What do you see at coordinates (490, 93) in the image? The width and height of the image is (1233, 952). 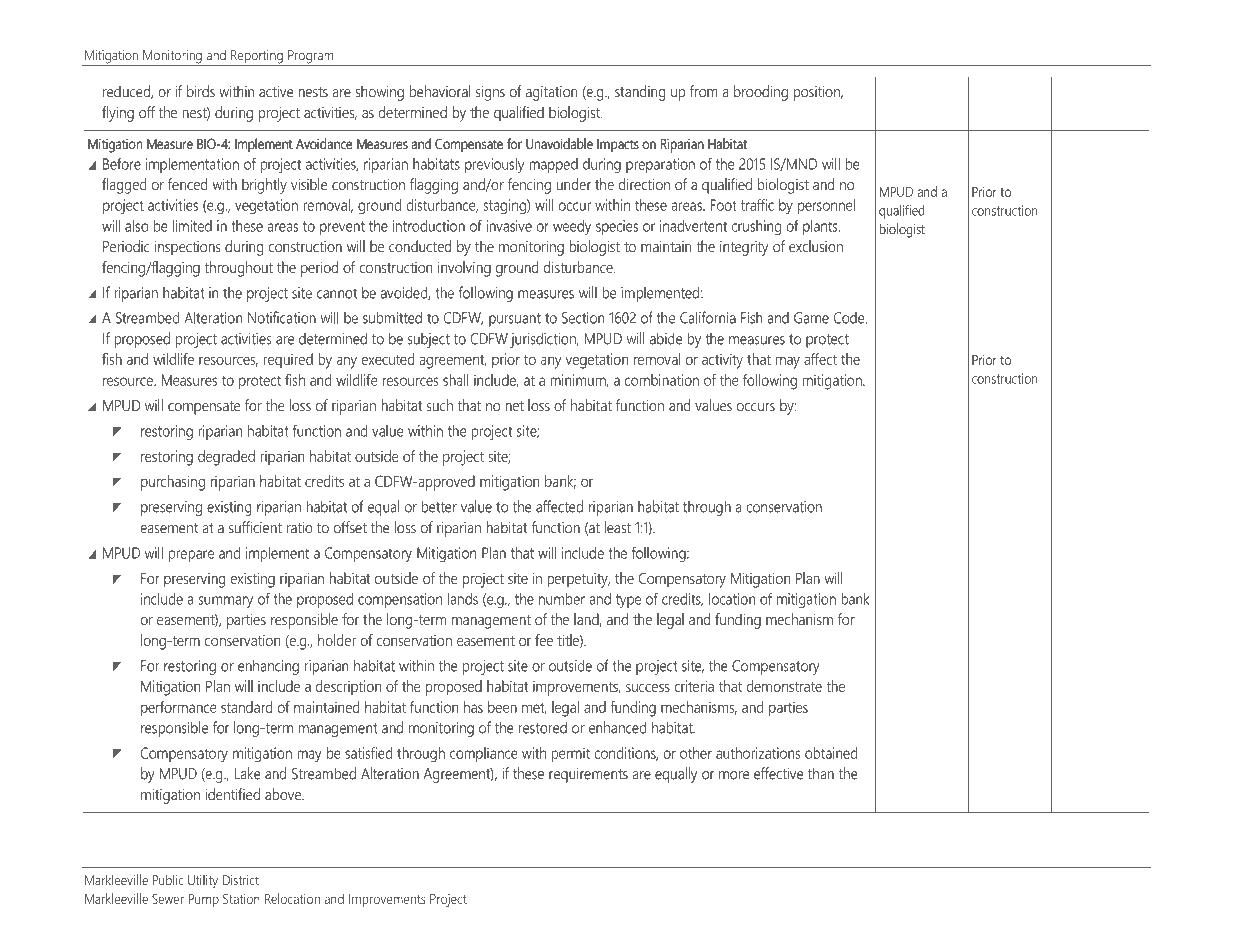 I see `signs` at bounding box center [490, 93].
